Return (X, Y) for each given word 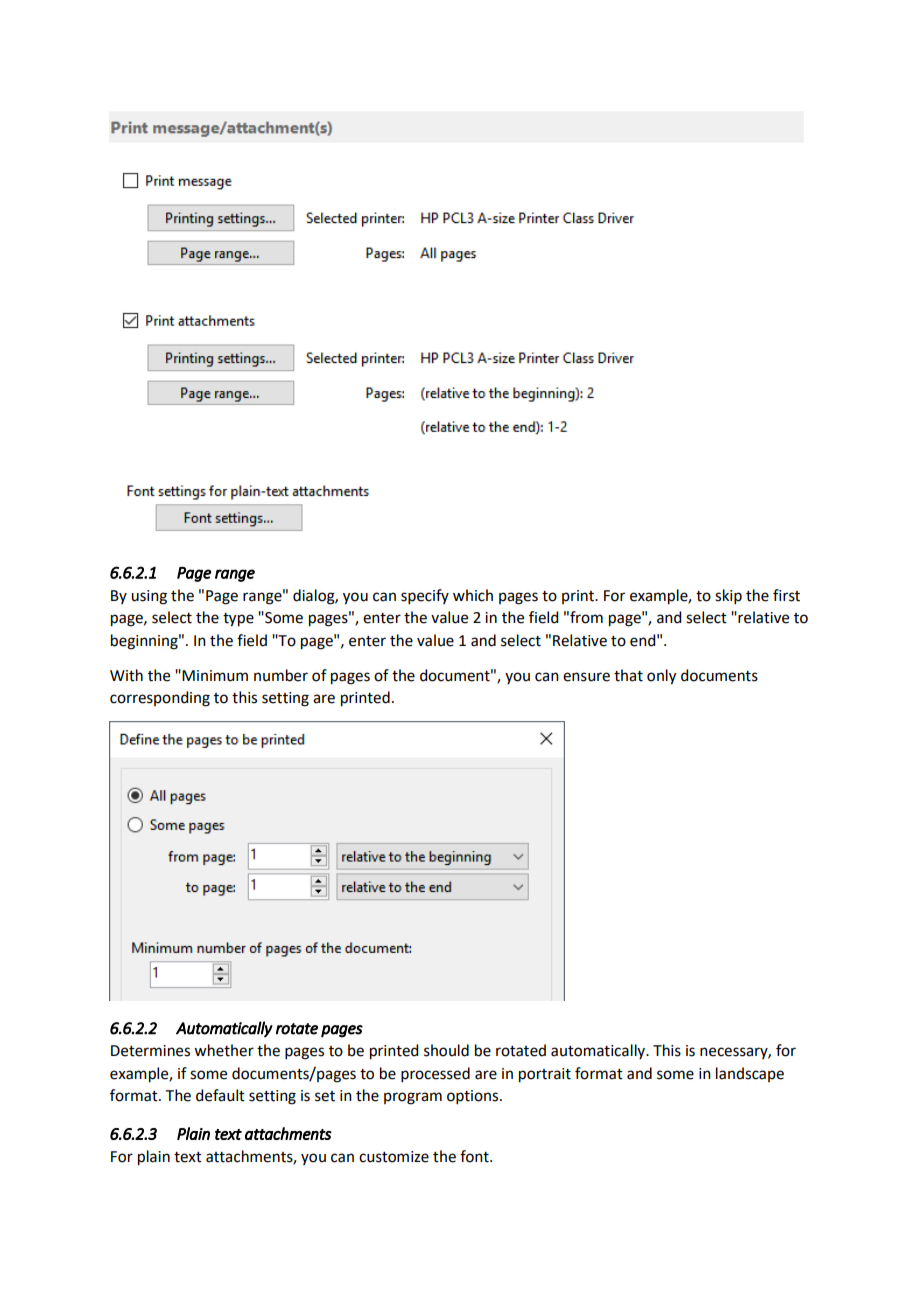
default (220, 1095)
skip (728, 596)
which (473, 595)
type (238, 620)
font (475, 1156)
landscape (750, 1074)
